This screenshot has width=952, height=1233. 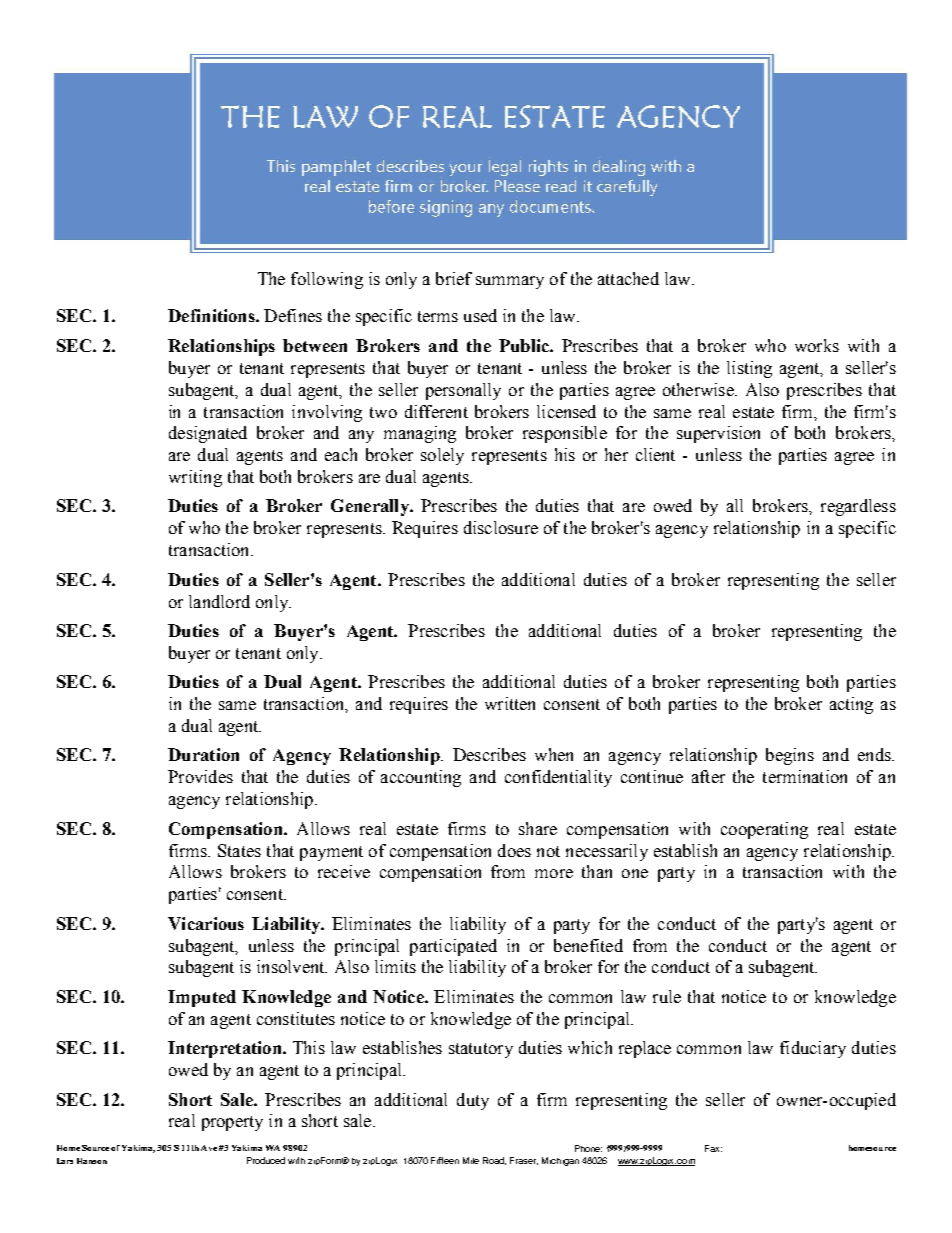 What do you see at coordinates (212, 315) in the screenshot?
I see `Definitions` at bounding box center [212, 315].
